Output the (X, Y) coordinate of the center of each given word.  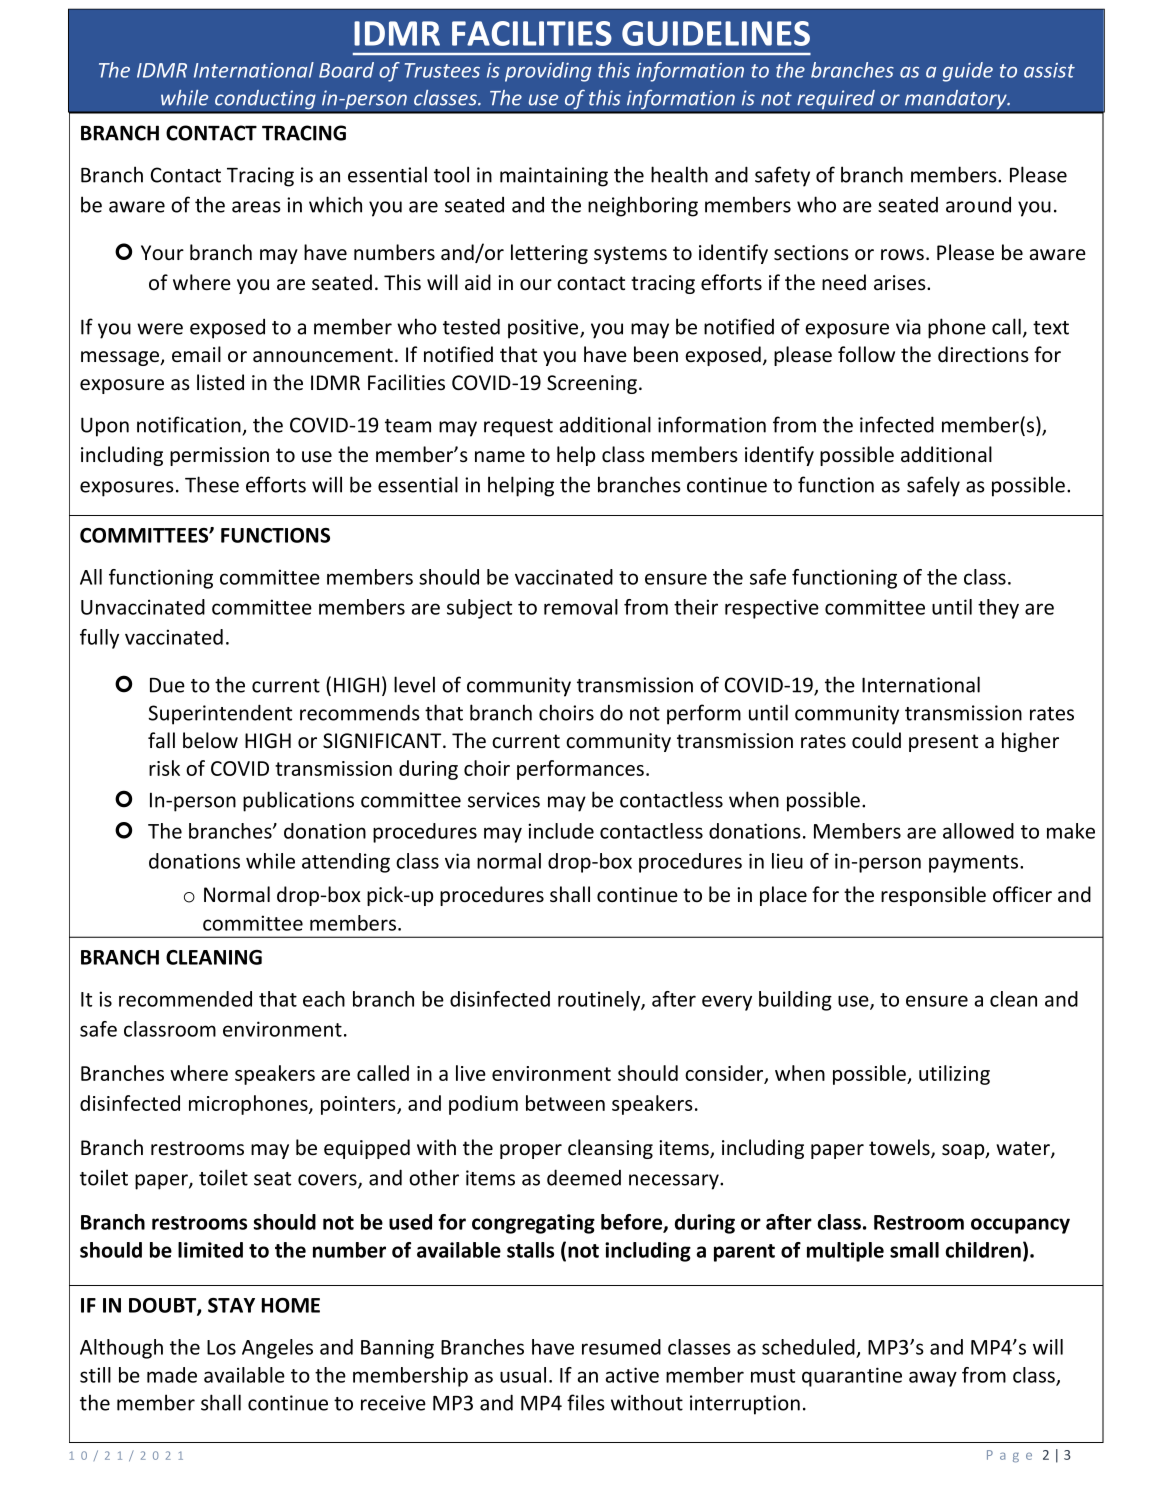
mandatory (957, 99)
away (933, 1379)
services (504, 800)
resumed (621, 1347)
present (943, 743)
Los (221, 1347)
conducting (265, 100)
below (210, 740)
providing (548, 72)
